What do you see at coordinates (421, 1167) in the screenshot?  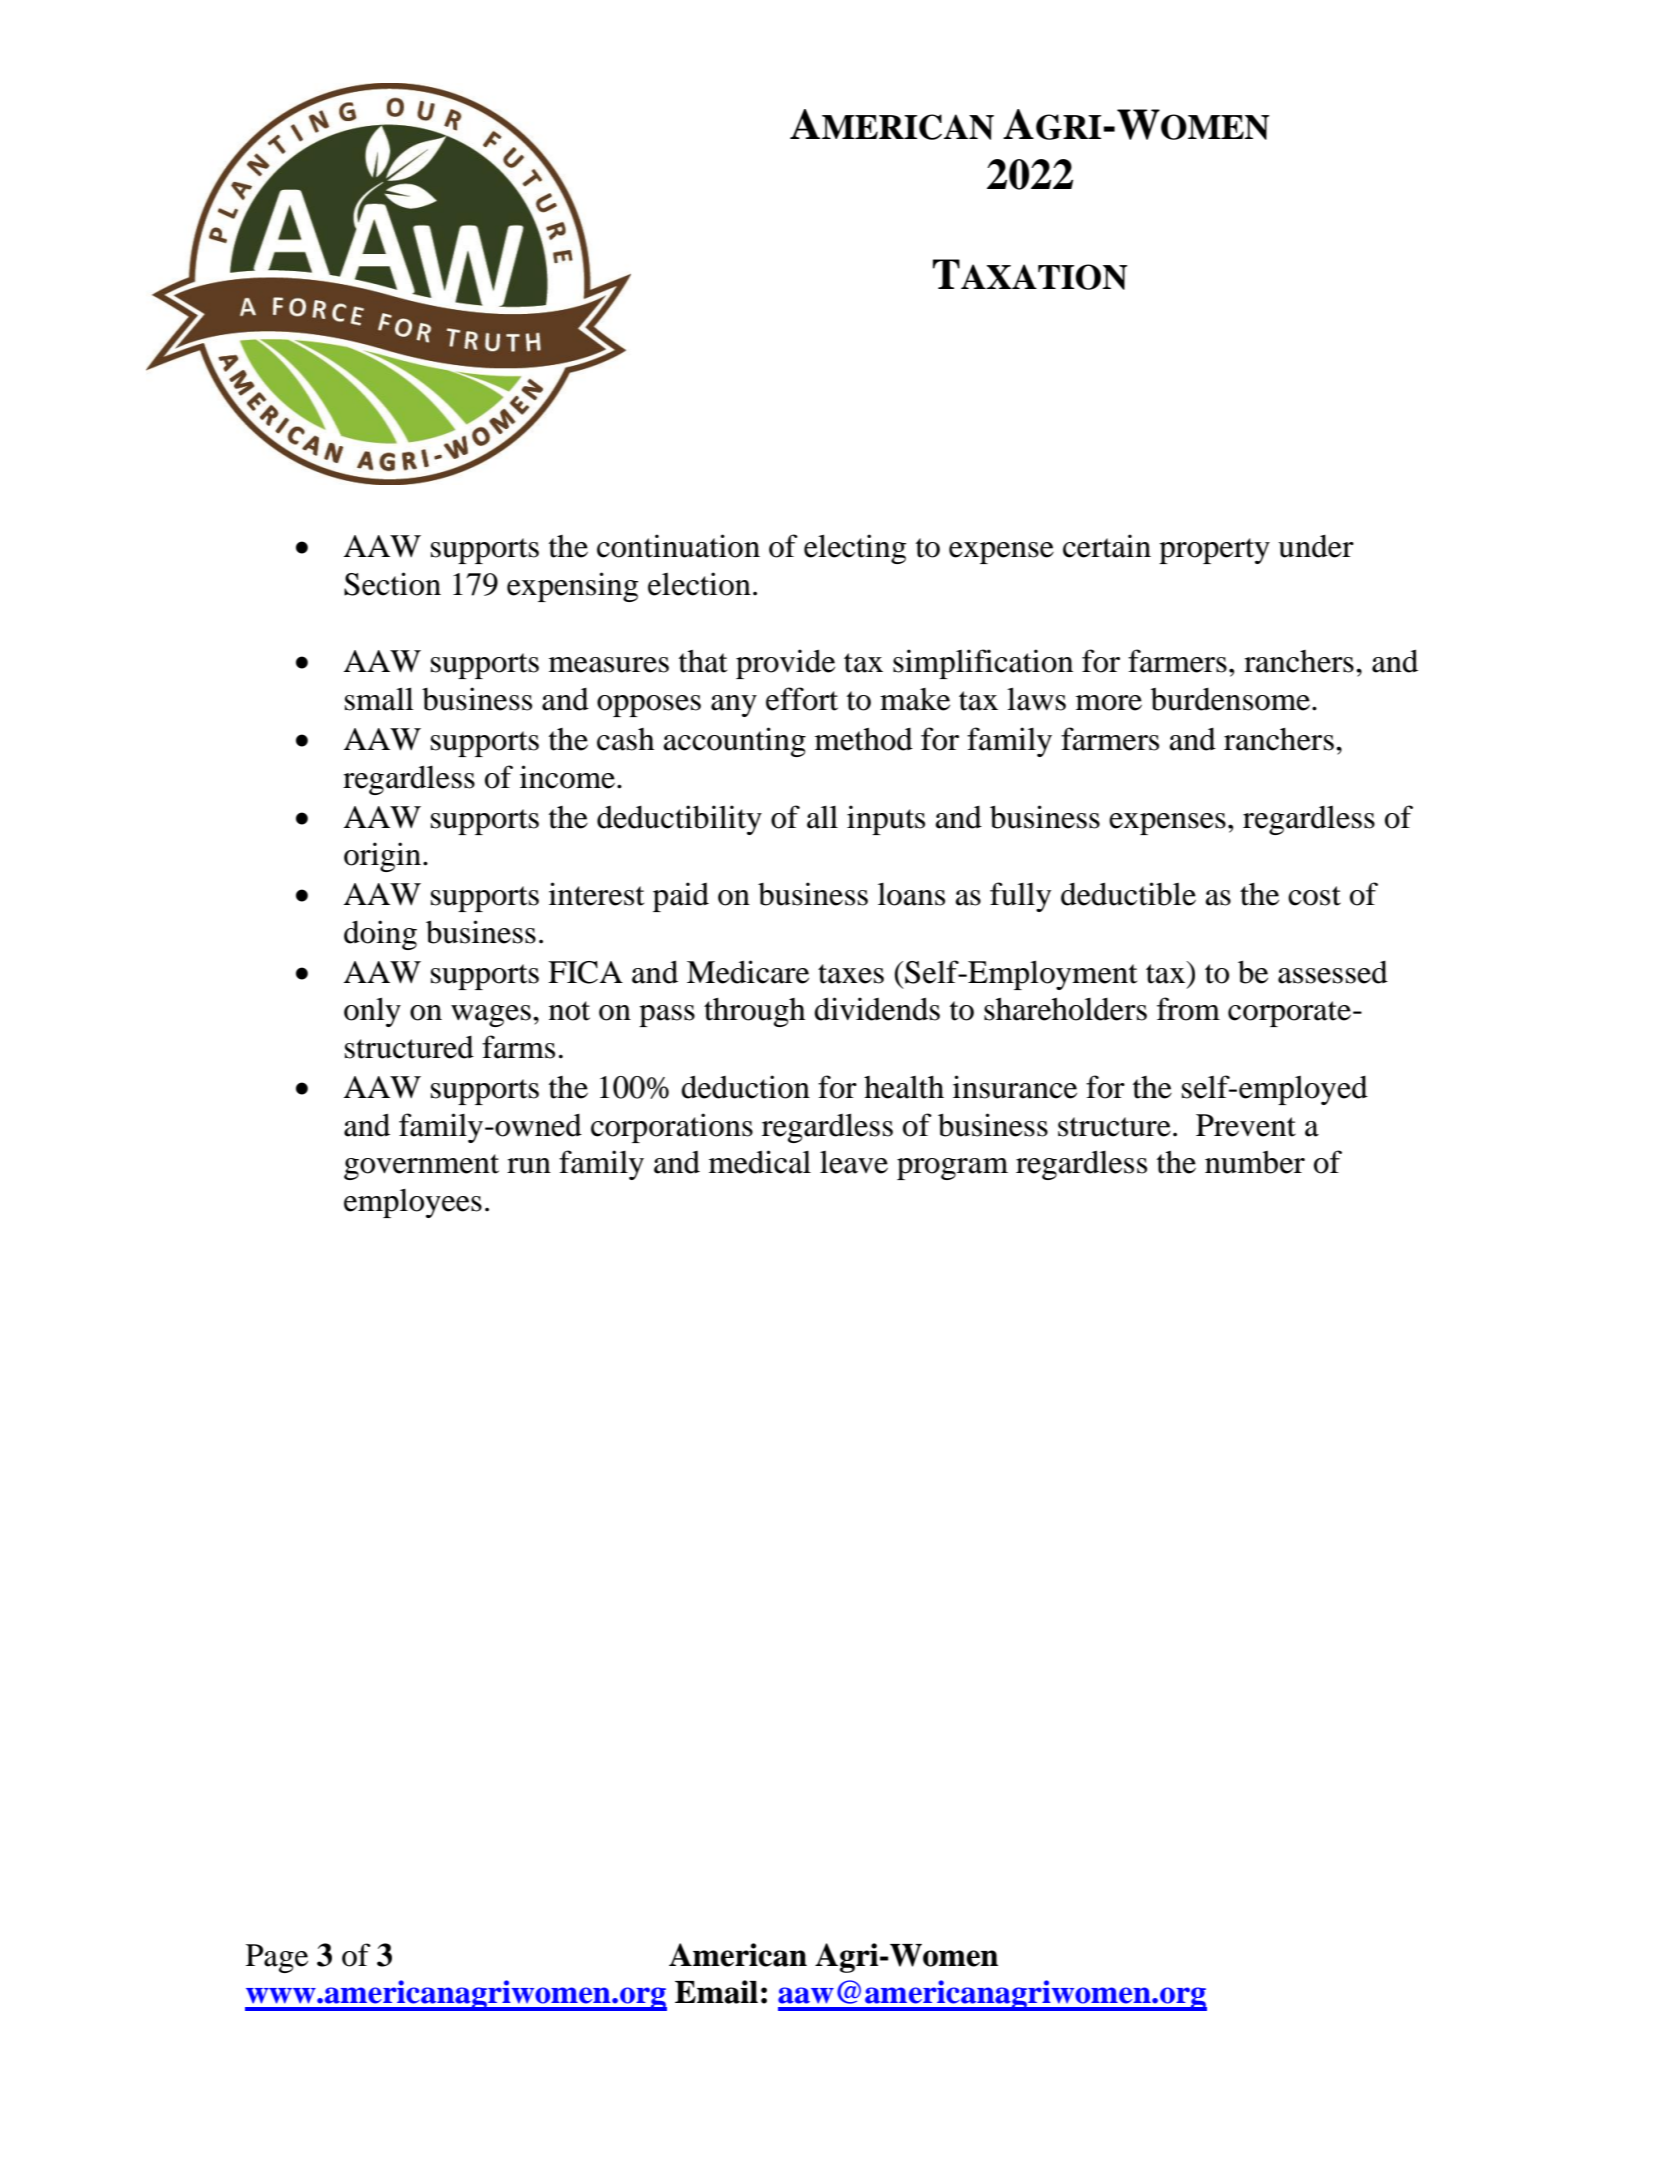 I see `government` at bounding box center [421, 1167].
